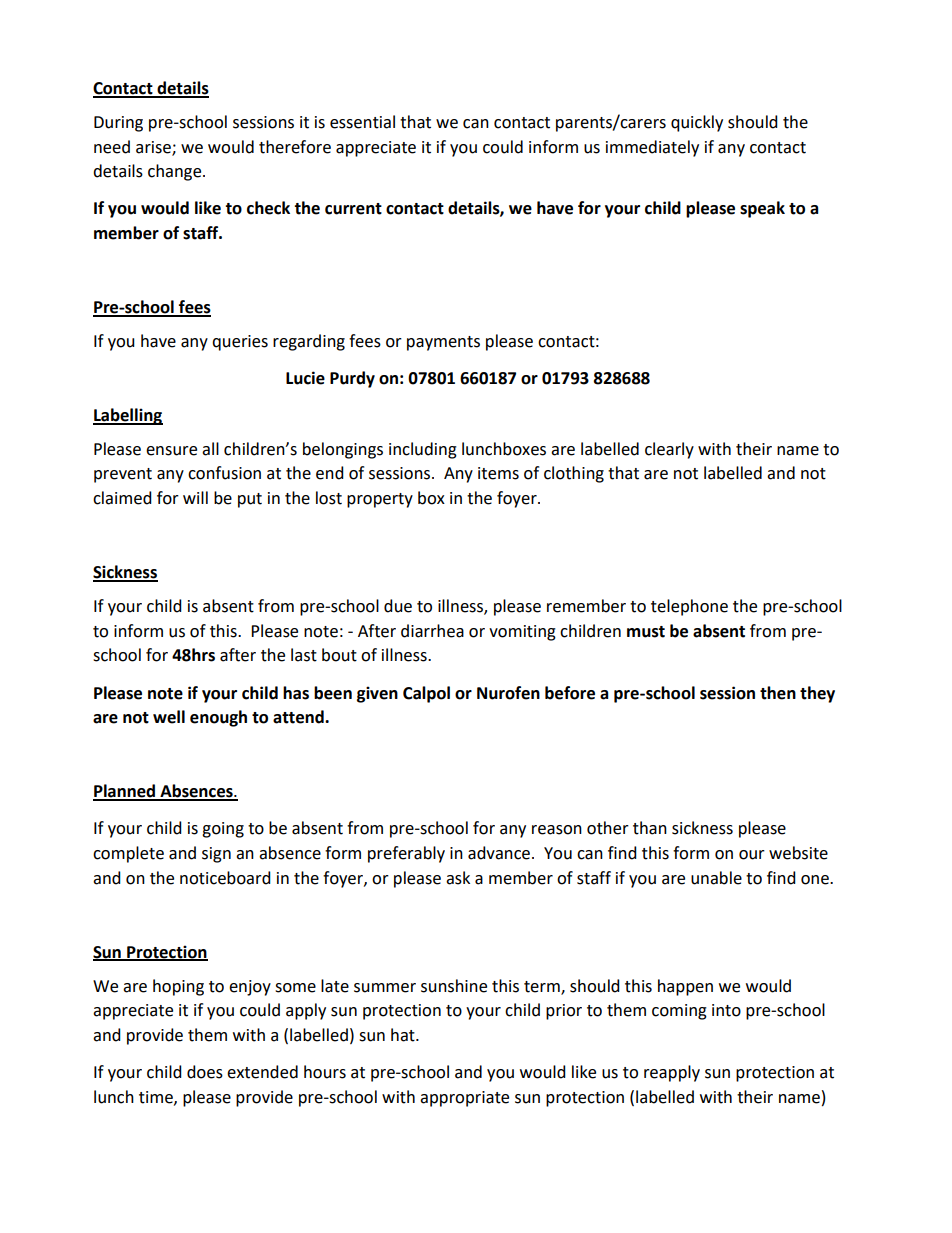 This page has height=1233, width=952. What do you see at coordinates (377, 694) in the page?
I see `given` at bounding box center [377, 694].
